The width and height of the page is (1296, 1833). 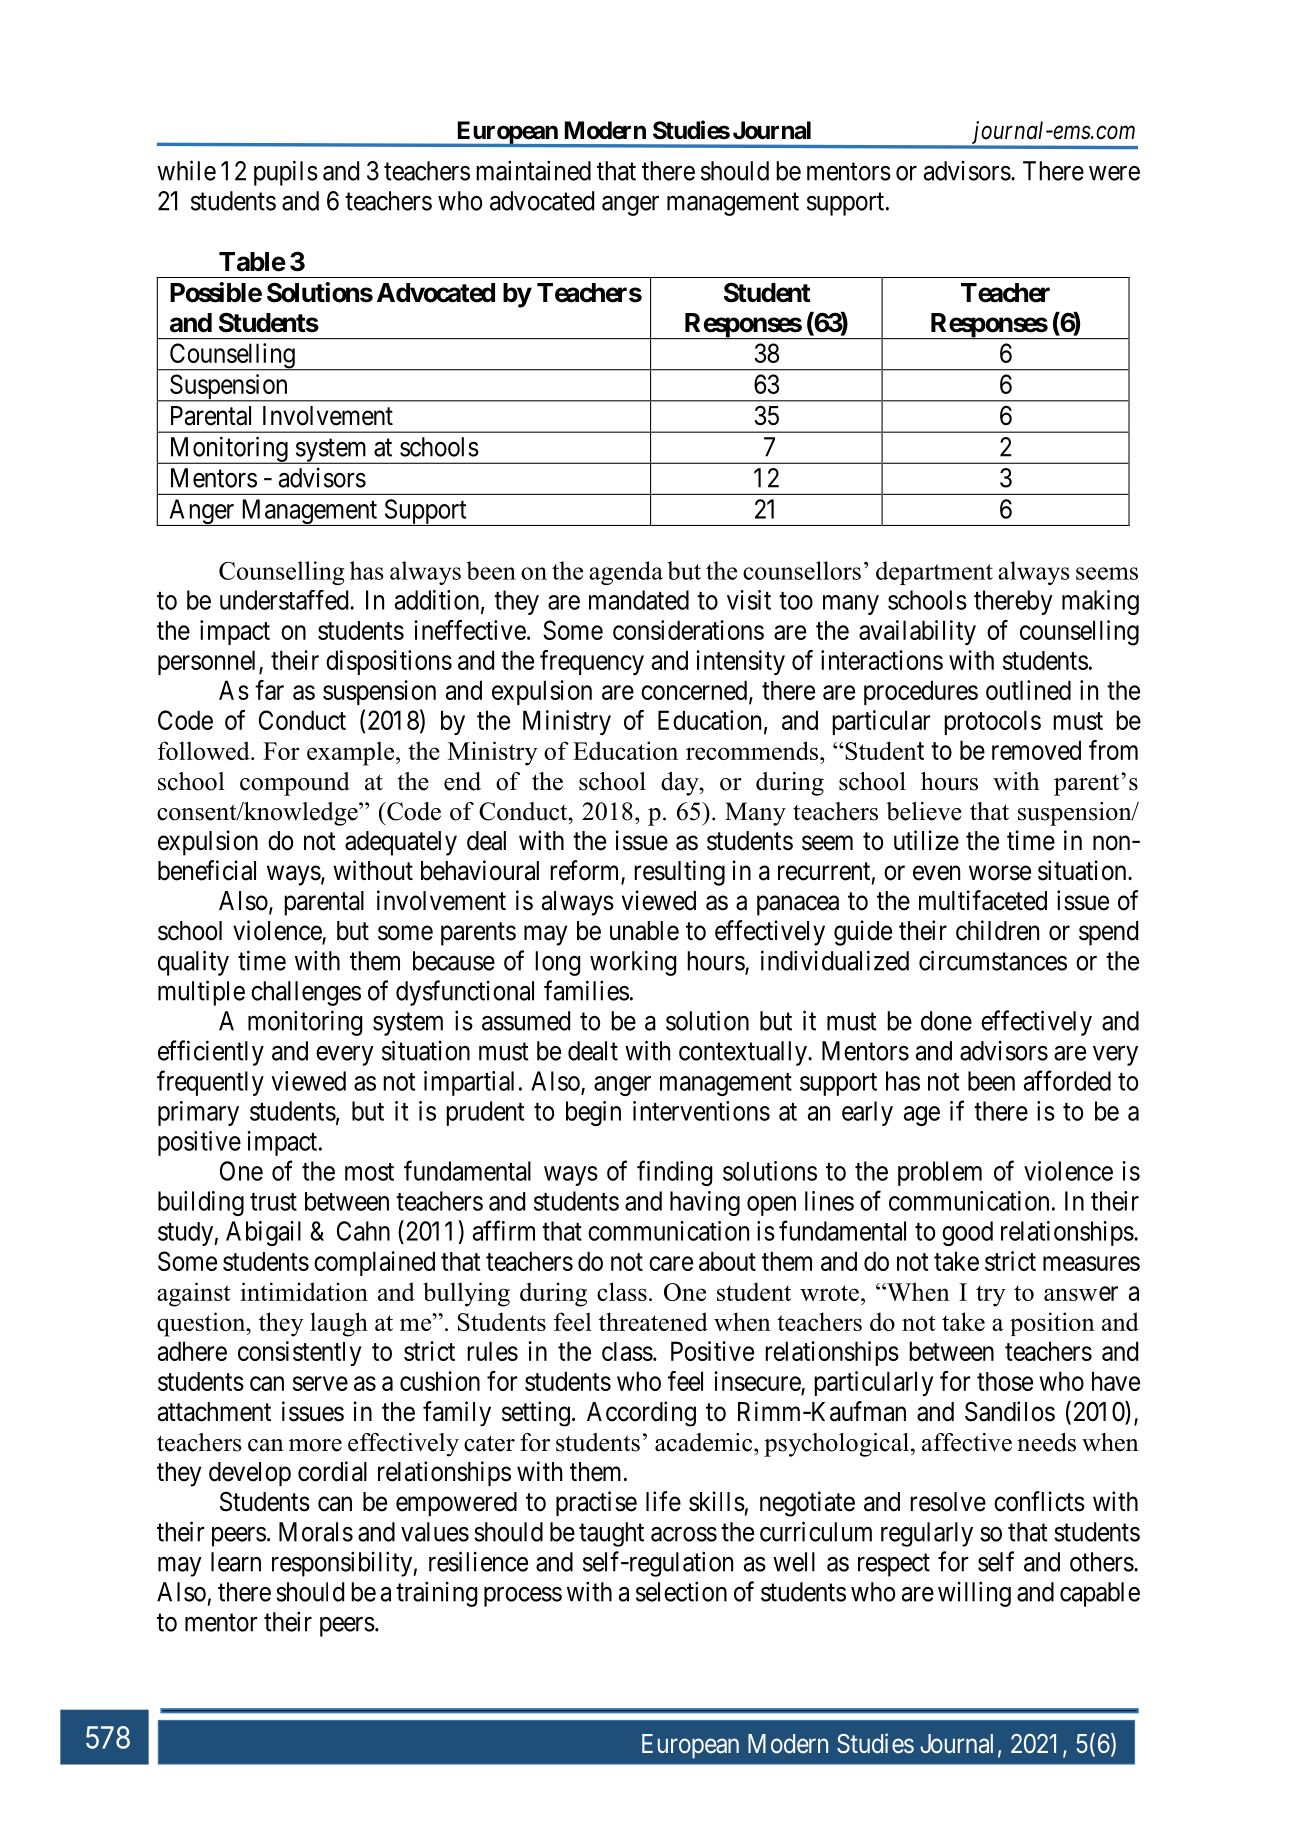 What do you see at coordinates (1028, 690) in the page?
I see `outlined` at bounding box center [1028, 690].
